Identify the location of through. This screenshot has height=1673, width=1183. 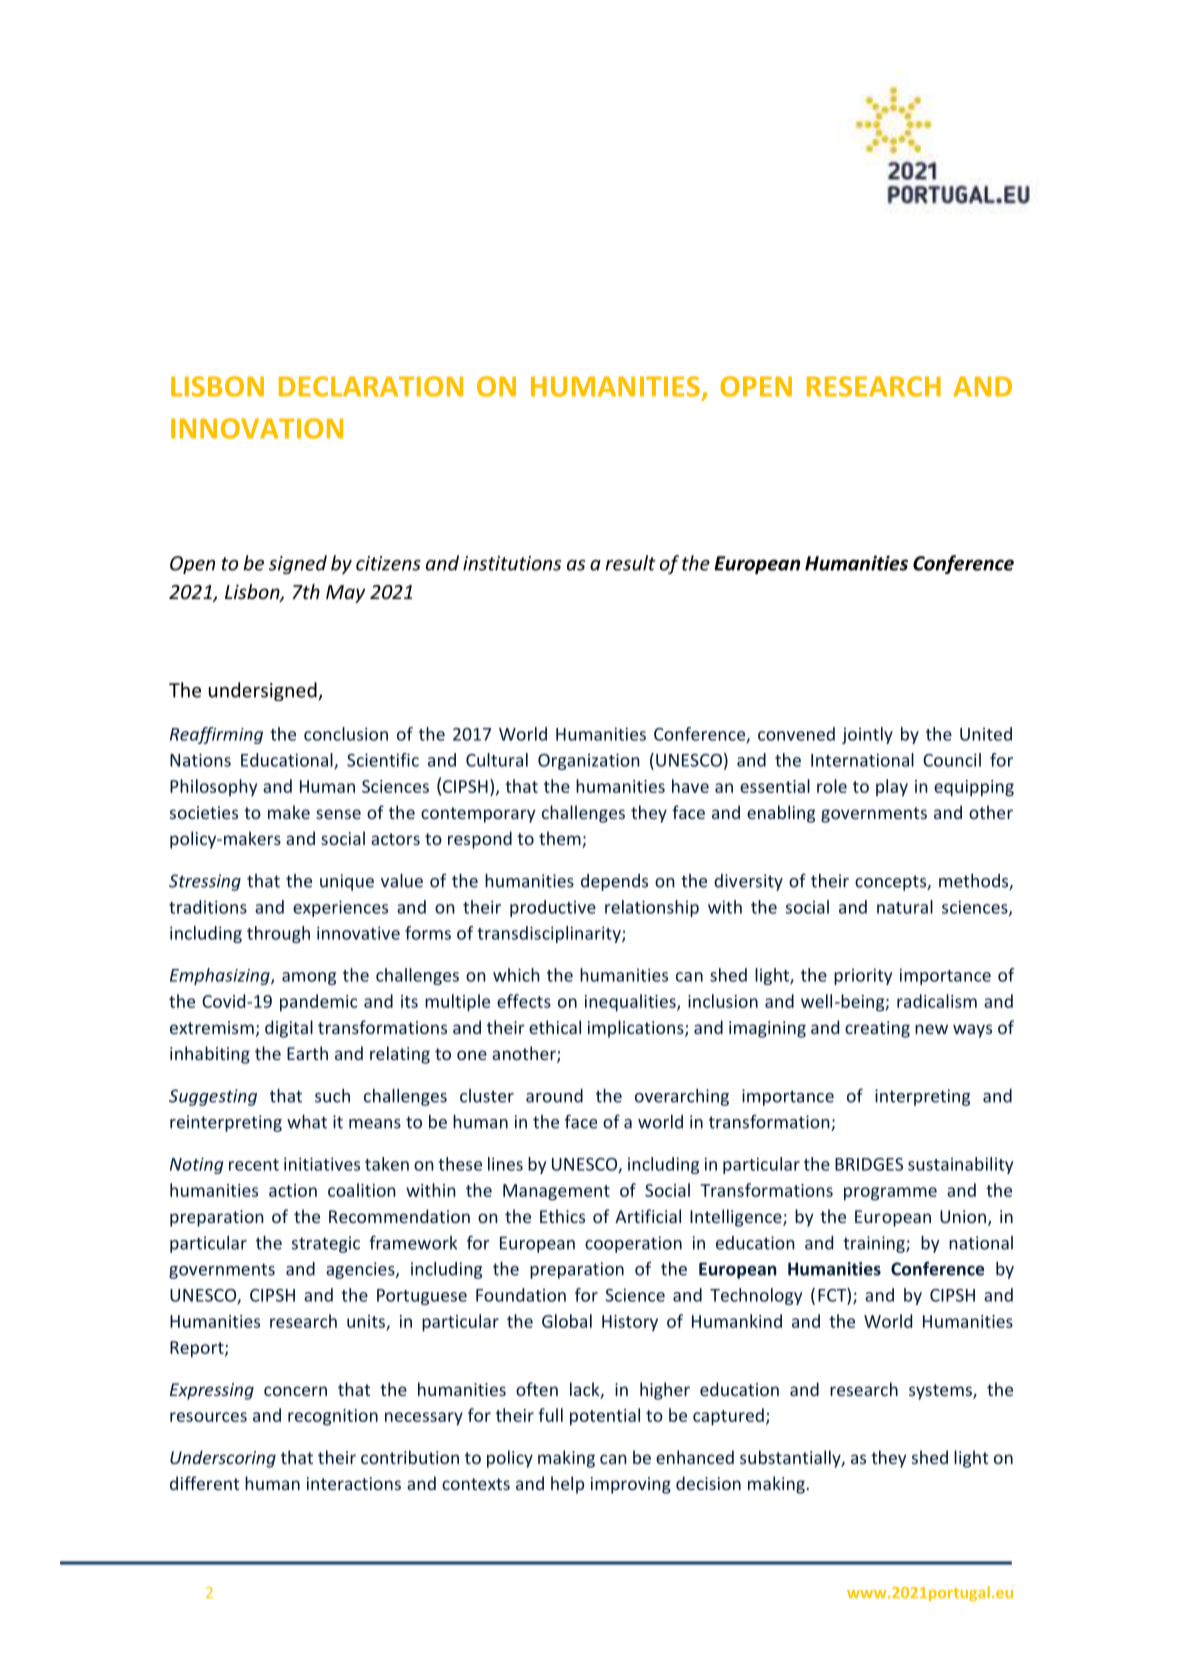
(278, 934).
